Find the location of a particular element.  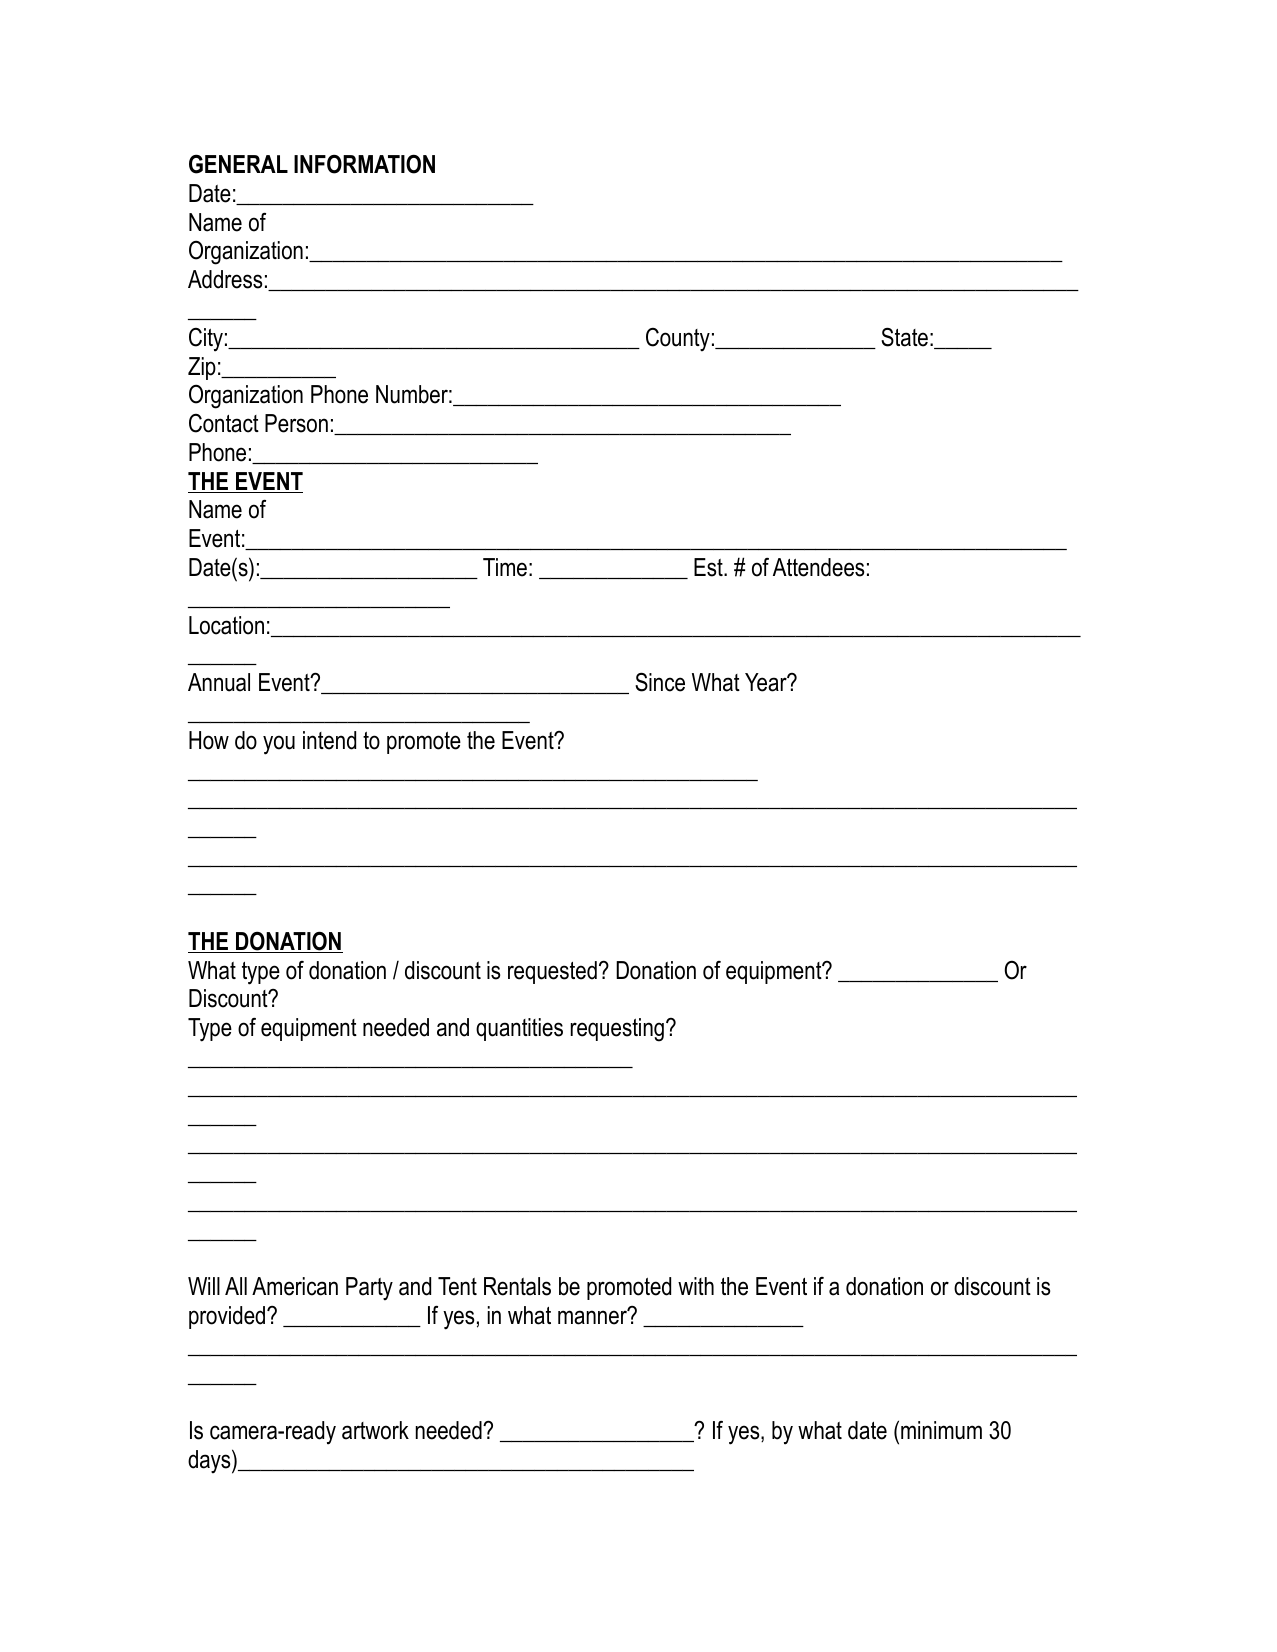

INFORMATION is located at coordinates (364, 164).
